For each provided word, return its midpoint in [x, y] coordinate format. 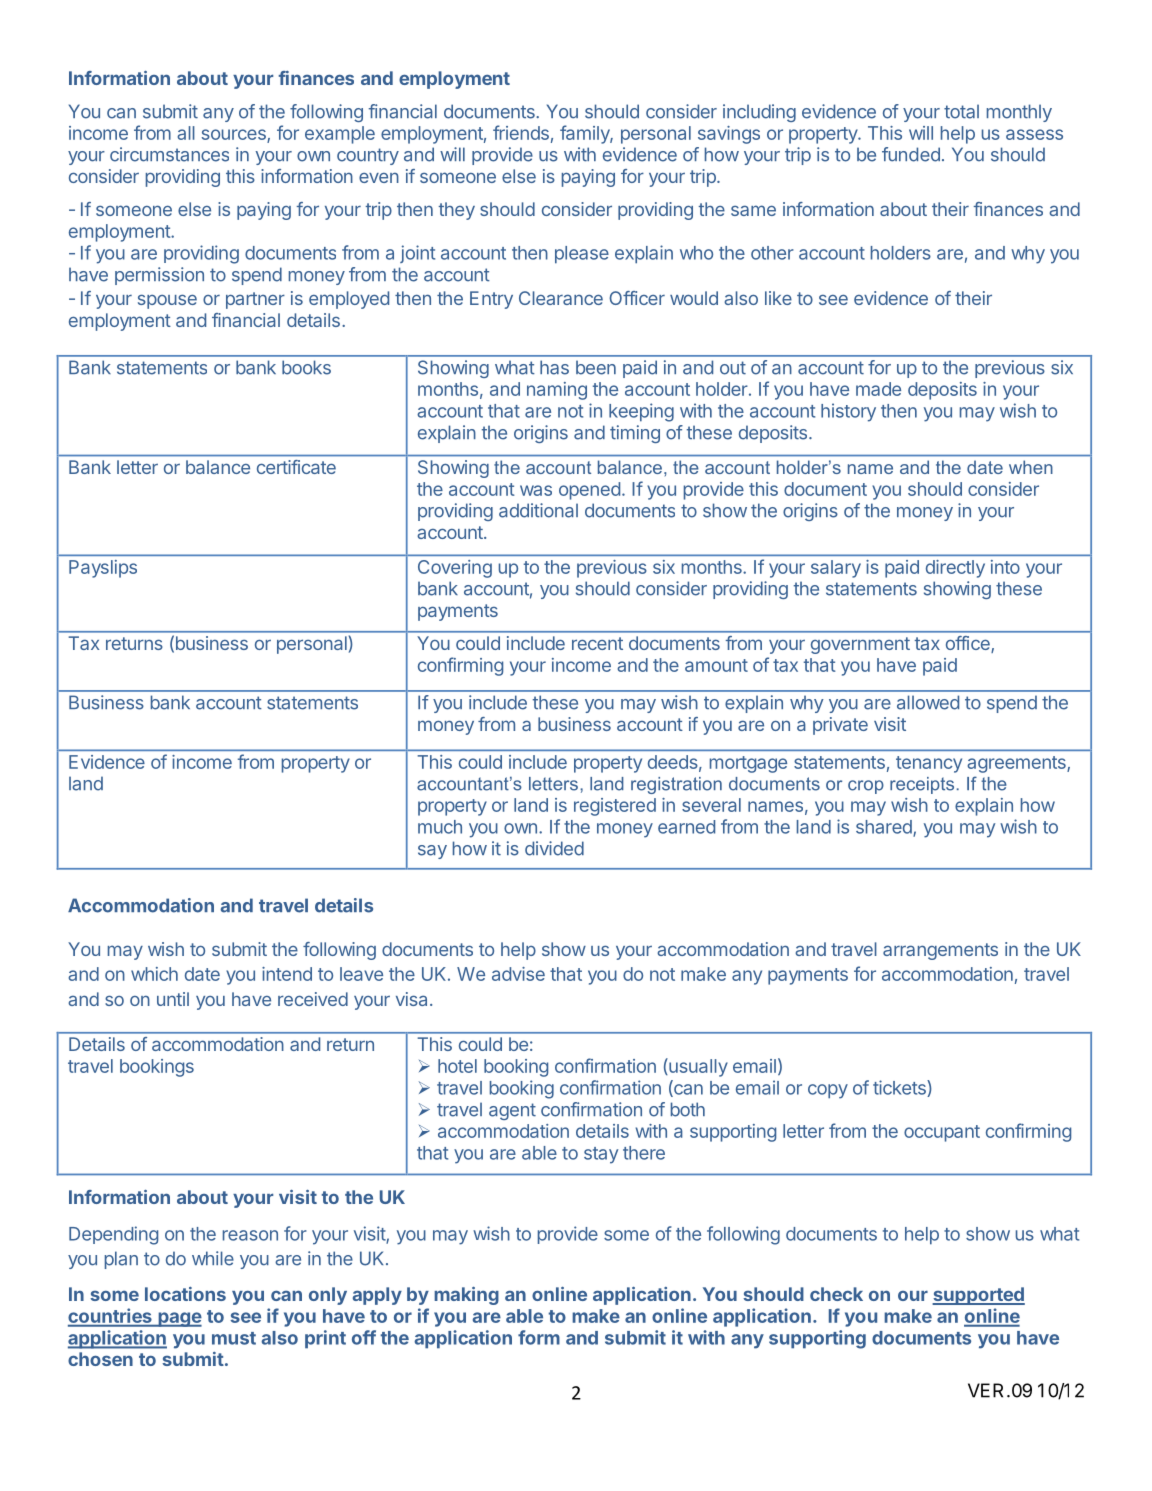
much [440, 827]
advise [518, 974]
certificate [296, 467]
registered [615, 807]
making [466, 1296]
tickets [900, 1088]
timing [635, 434]
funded [911, 154]
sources [235, 136]
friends [521, 132]
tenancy [929, 764]
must [234, 1338]
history [848, 412]
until [173, 999]
